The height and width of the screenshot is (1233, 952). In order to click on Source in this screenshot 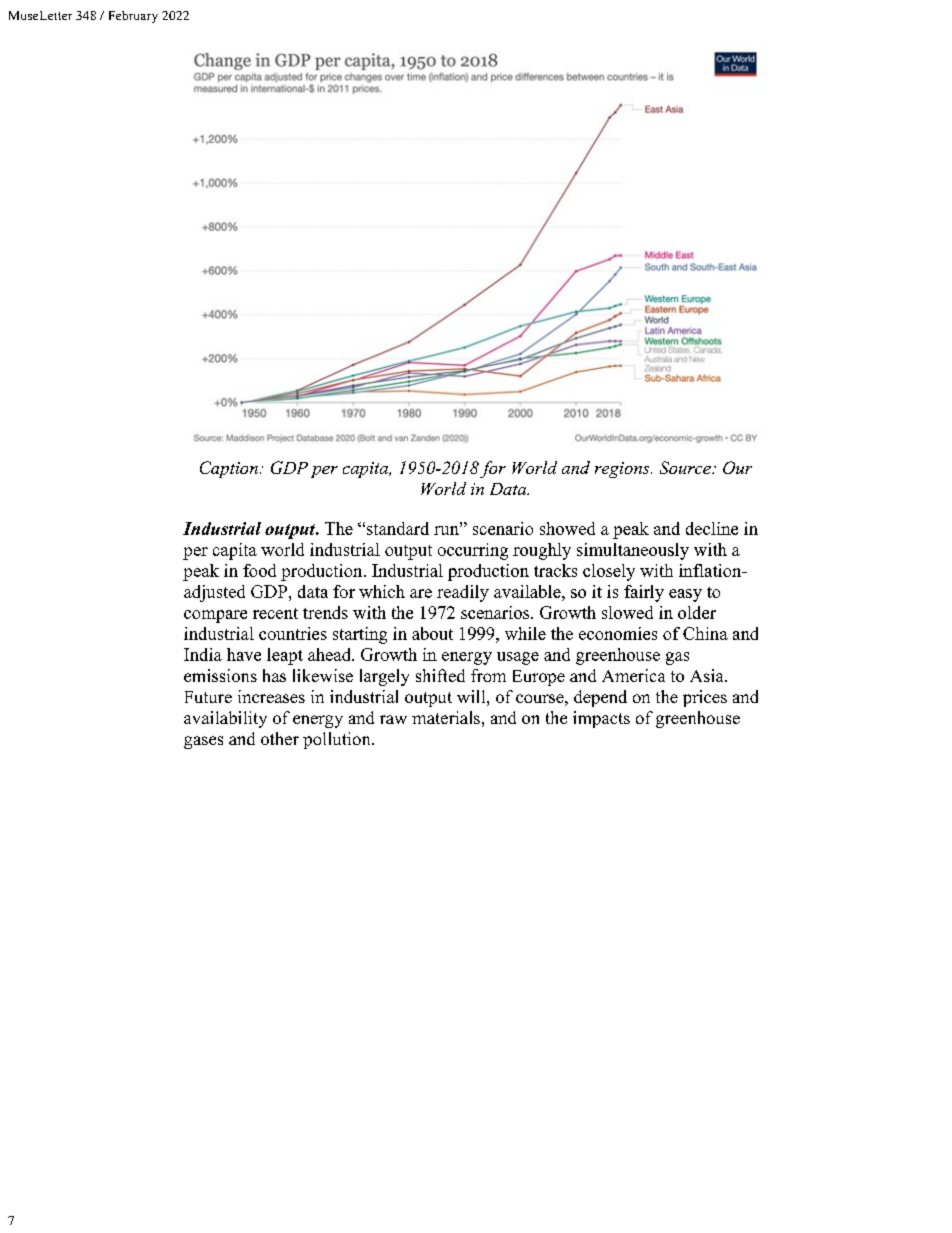, I will do `click(686, 467)`.
